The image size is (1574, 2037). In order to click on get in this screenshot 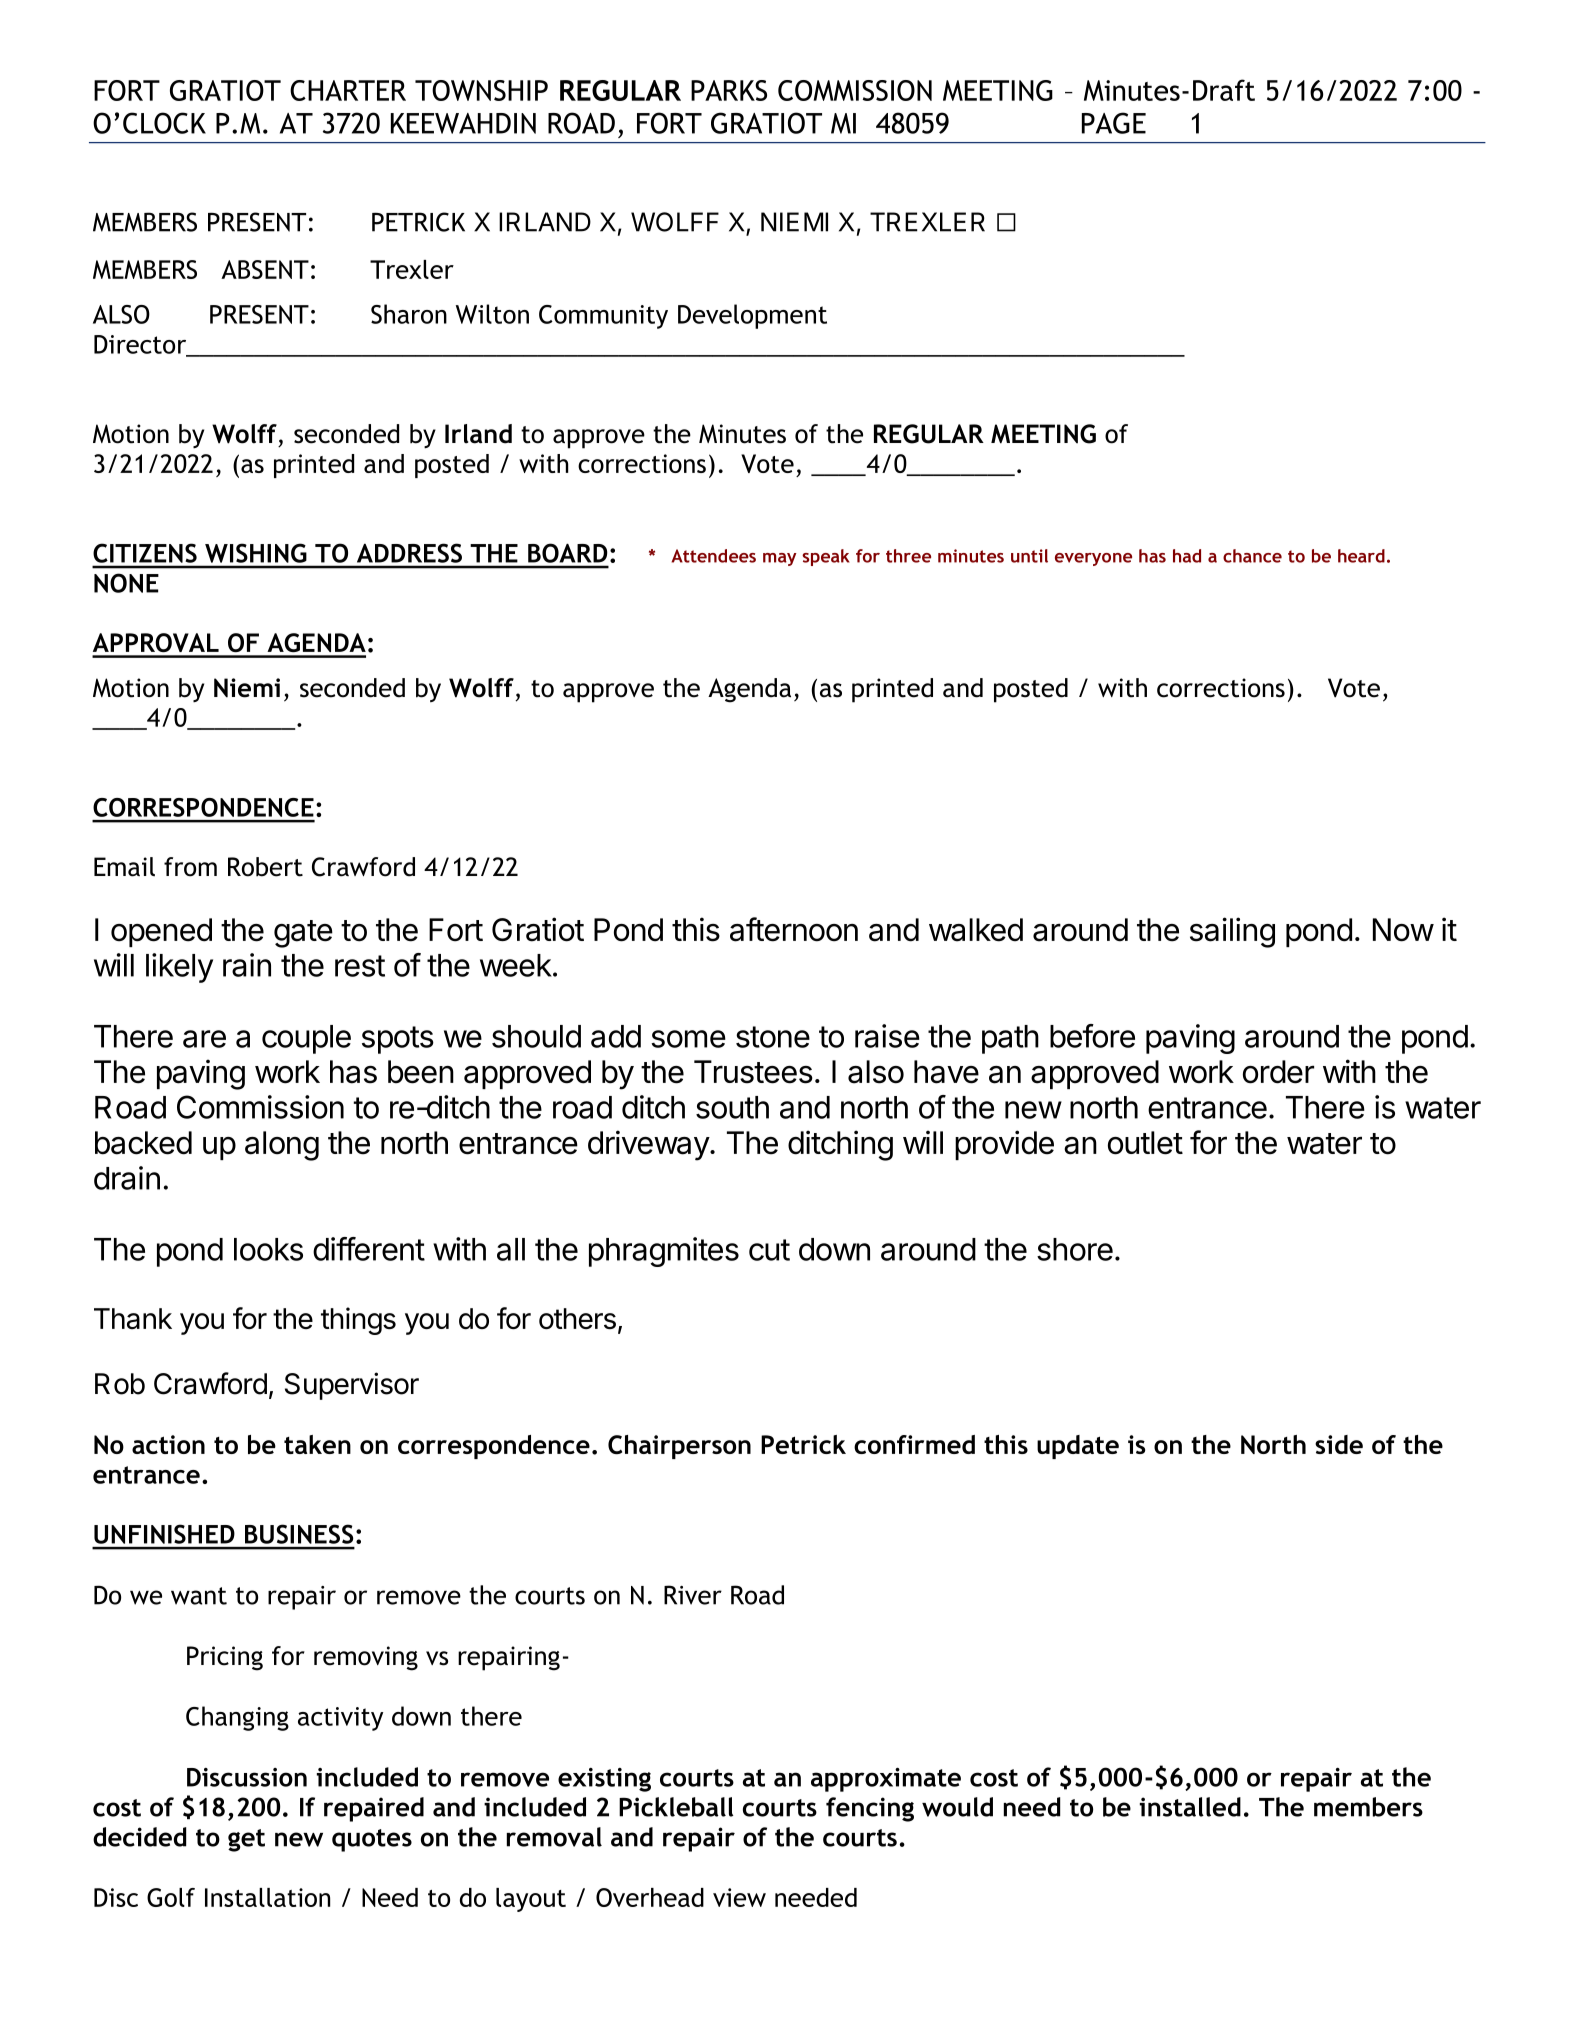, I will do `click(246, 1840)`.
